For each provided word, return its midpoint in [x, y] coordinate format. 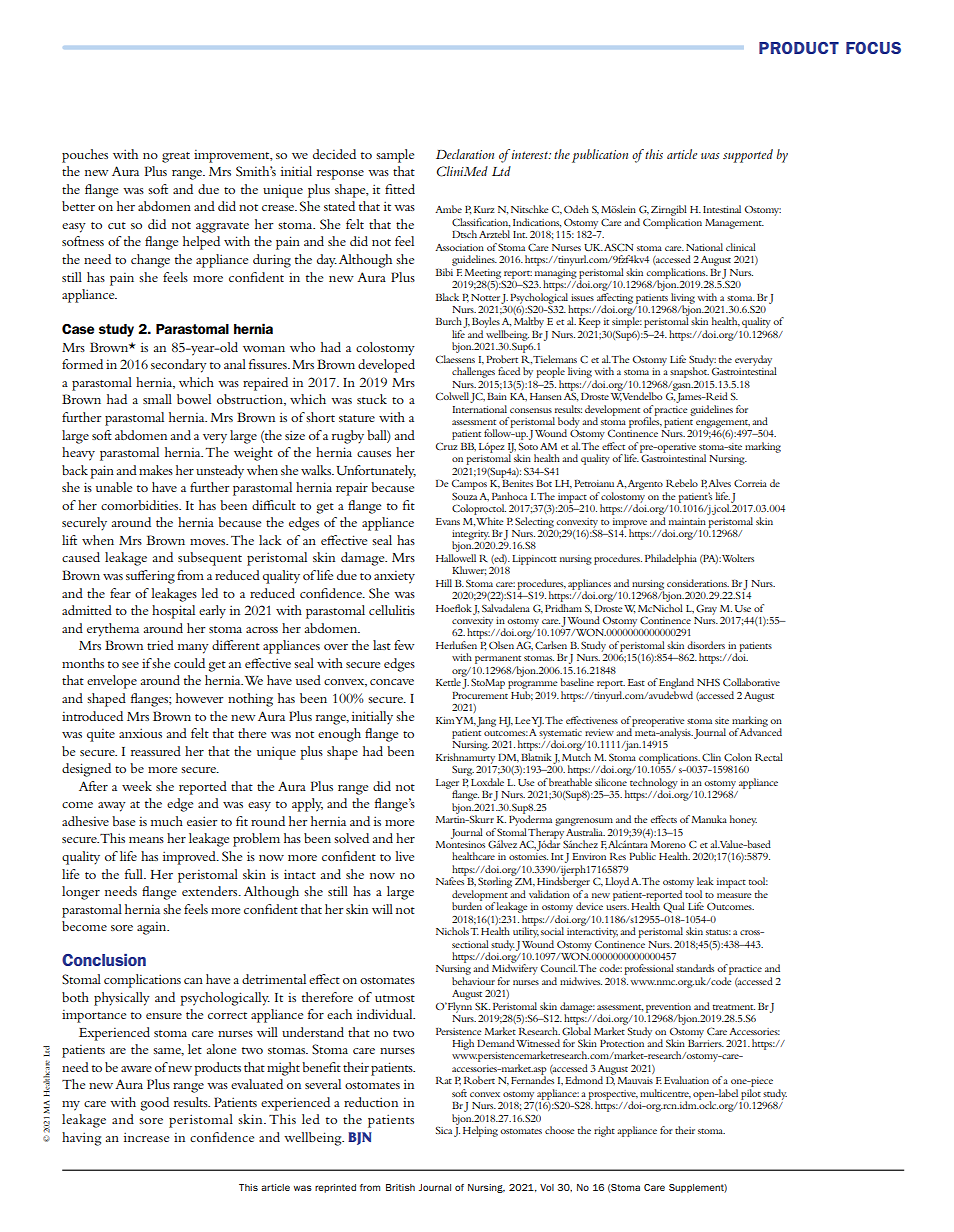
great [176, 157]
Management [734, 224]
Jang [486, 722]
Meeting [483, 274]
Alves [719, 483]
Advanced [760, 731]
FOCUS [873, 48]
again [153, 928]
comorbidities [140, 505]
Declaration [465, 154]
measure [734, 895]
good [155, 1104]
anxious [140, 733]
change [150, 261]
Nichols [452, 931]
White [489, 519]
